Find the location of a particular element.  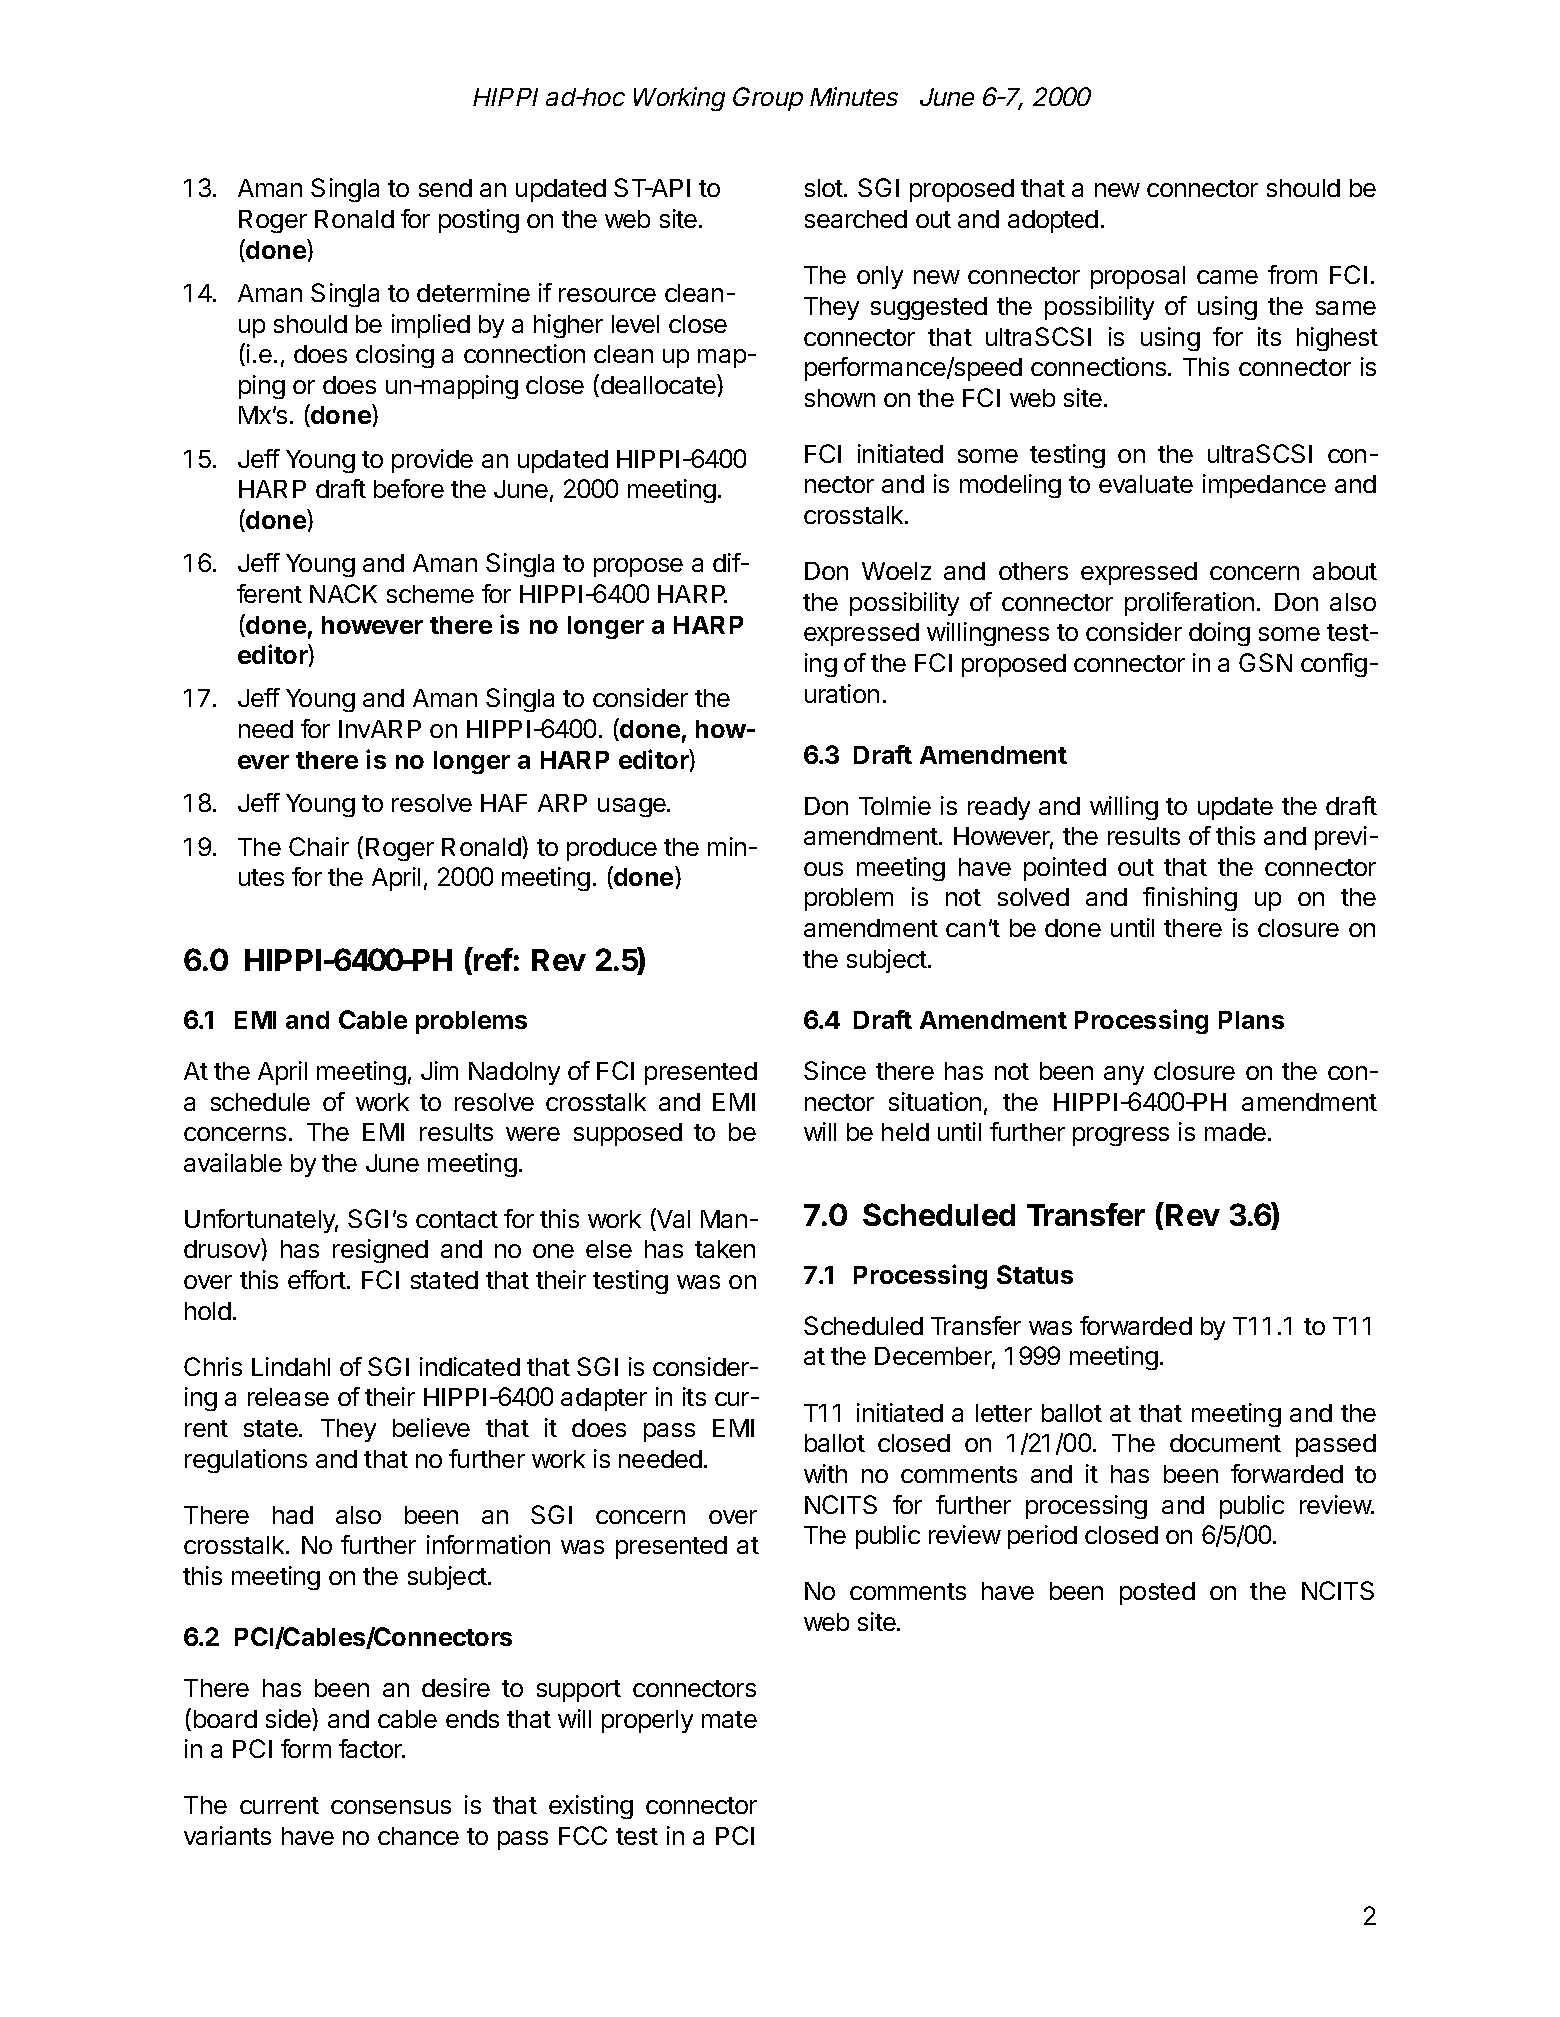

Jim is located at coordinates (439, 1070).
